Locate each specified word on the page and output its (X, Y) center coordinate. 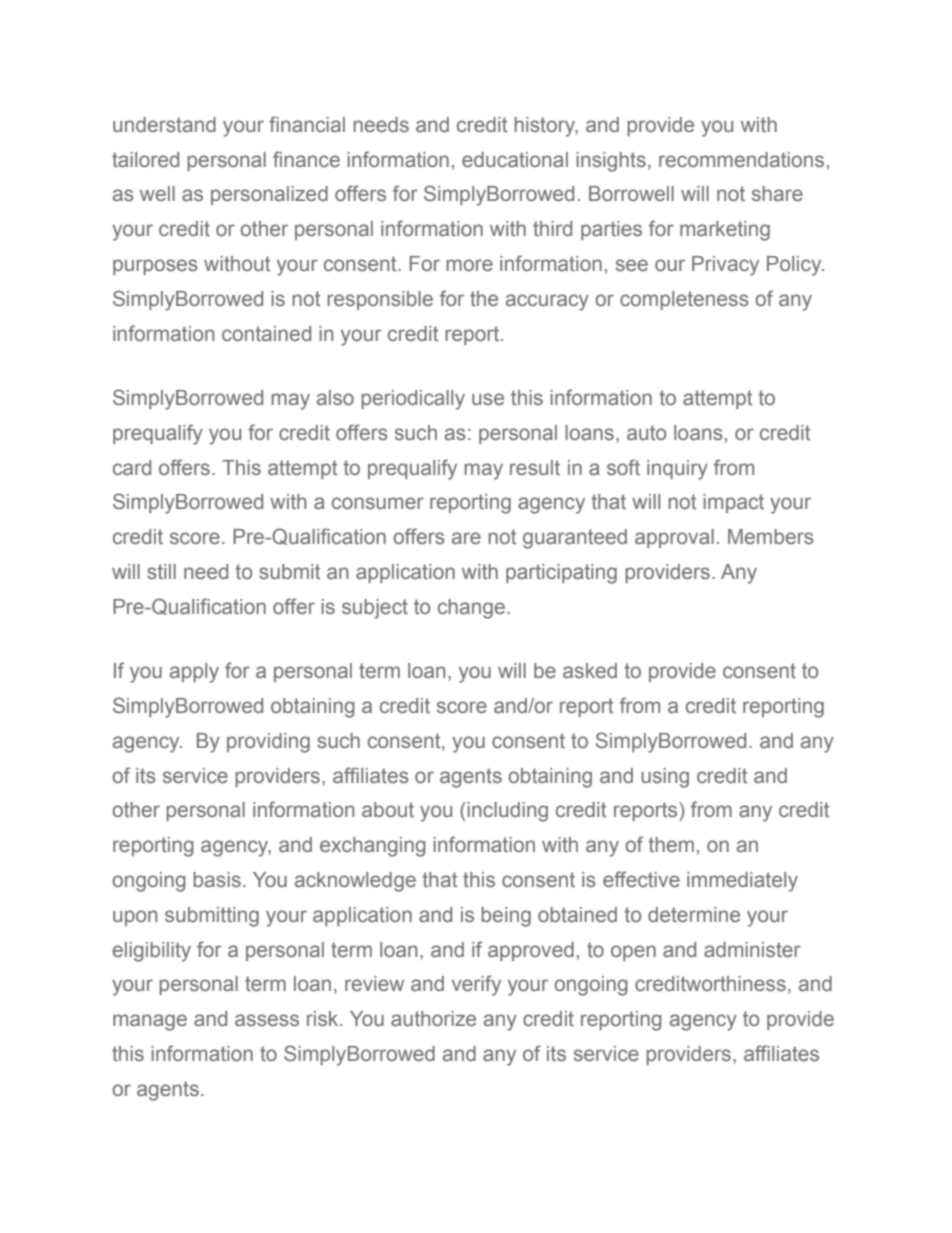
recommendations (741, 160)
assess (267, 1020)
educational (515, 160)
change (473, 609)
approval (674, 538)
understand (164, 125)
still (161, 572)
